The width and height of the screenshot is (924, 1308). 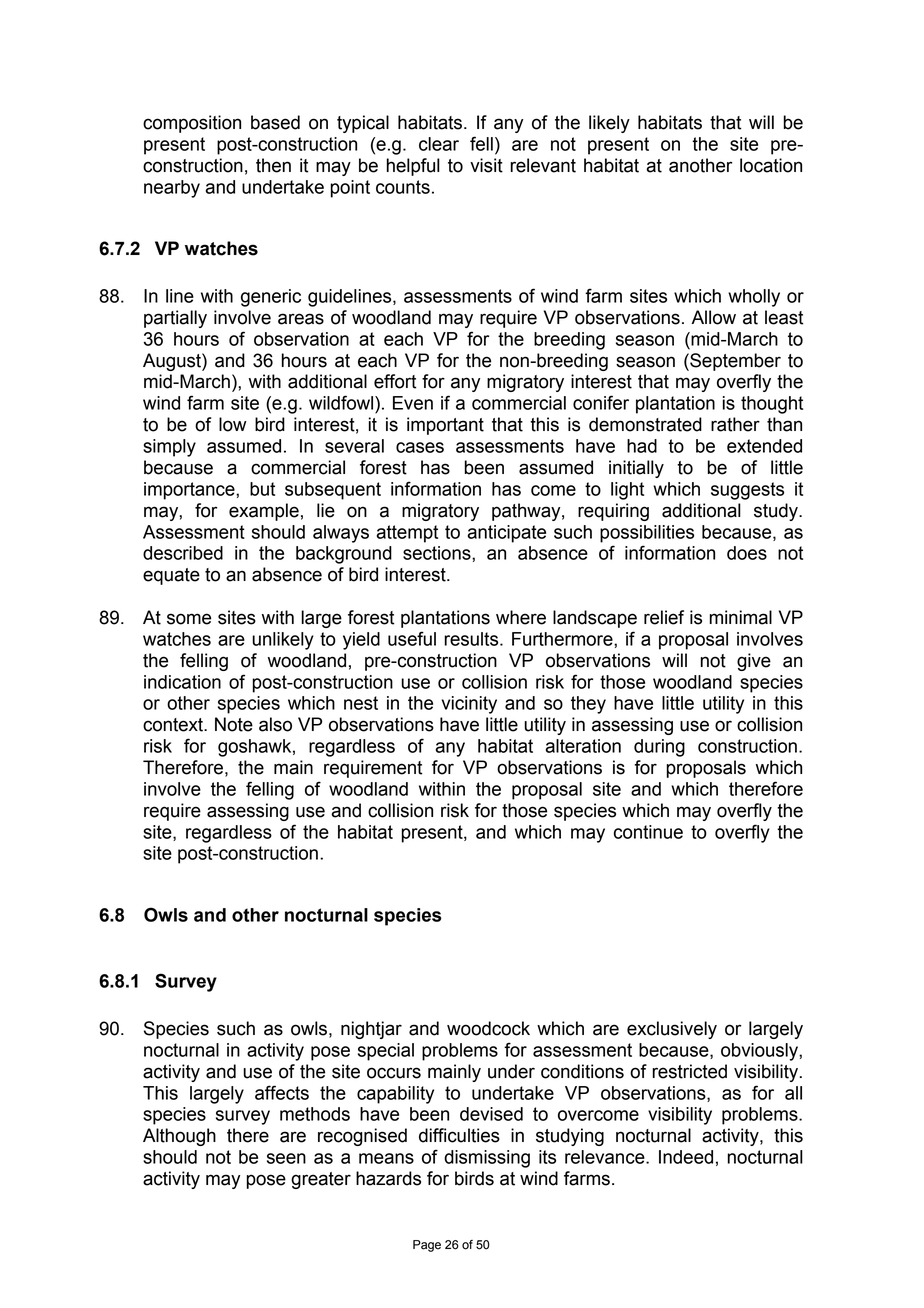 What do you see at coordinates (275, 122) in the screenshot?
I see `based` at bounding box center [275, 122].
